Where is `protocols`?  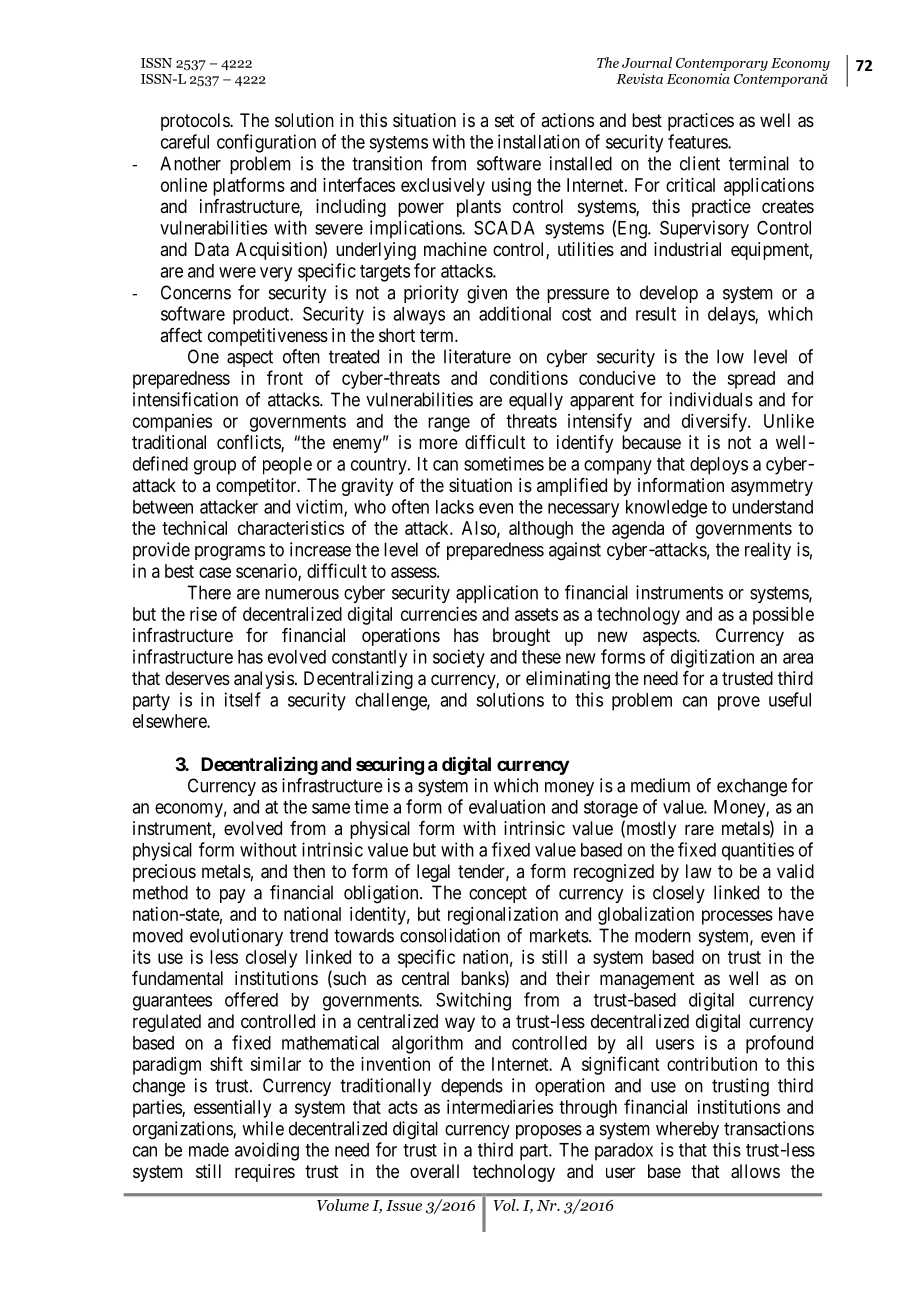
protocols is located at coordinates (196, 122).
